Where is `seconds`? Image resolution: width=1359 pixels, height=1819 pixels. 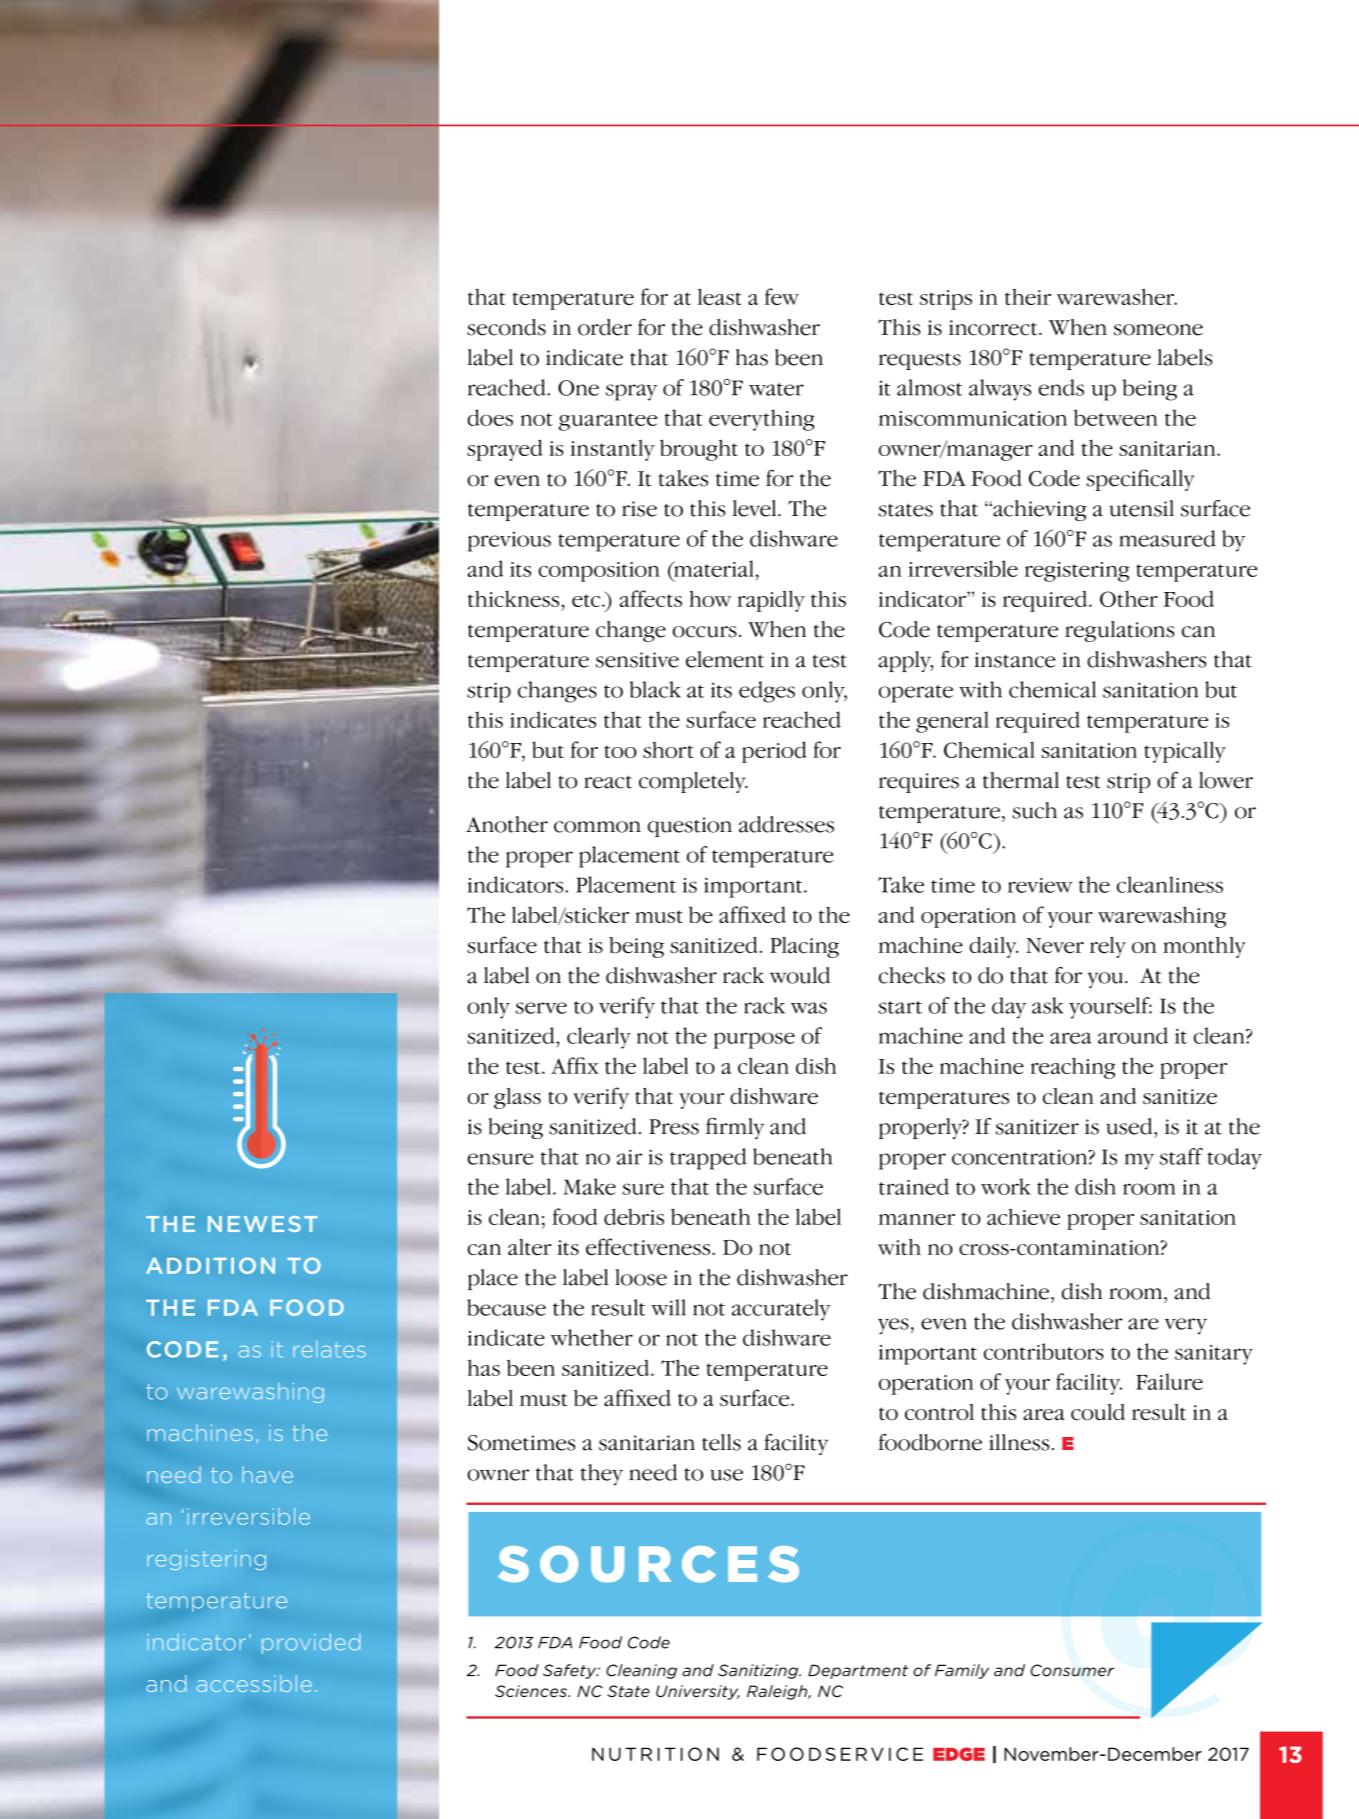 seconds is located at coordinates (506, 327).
